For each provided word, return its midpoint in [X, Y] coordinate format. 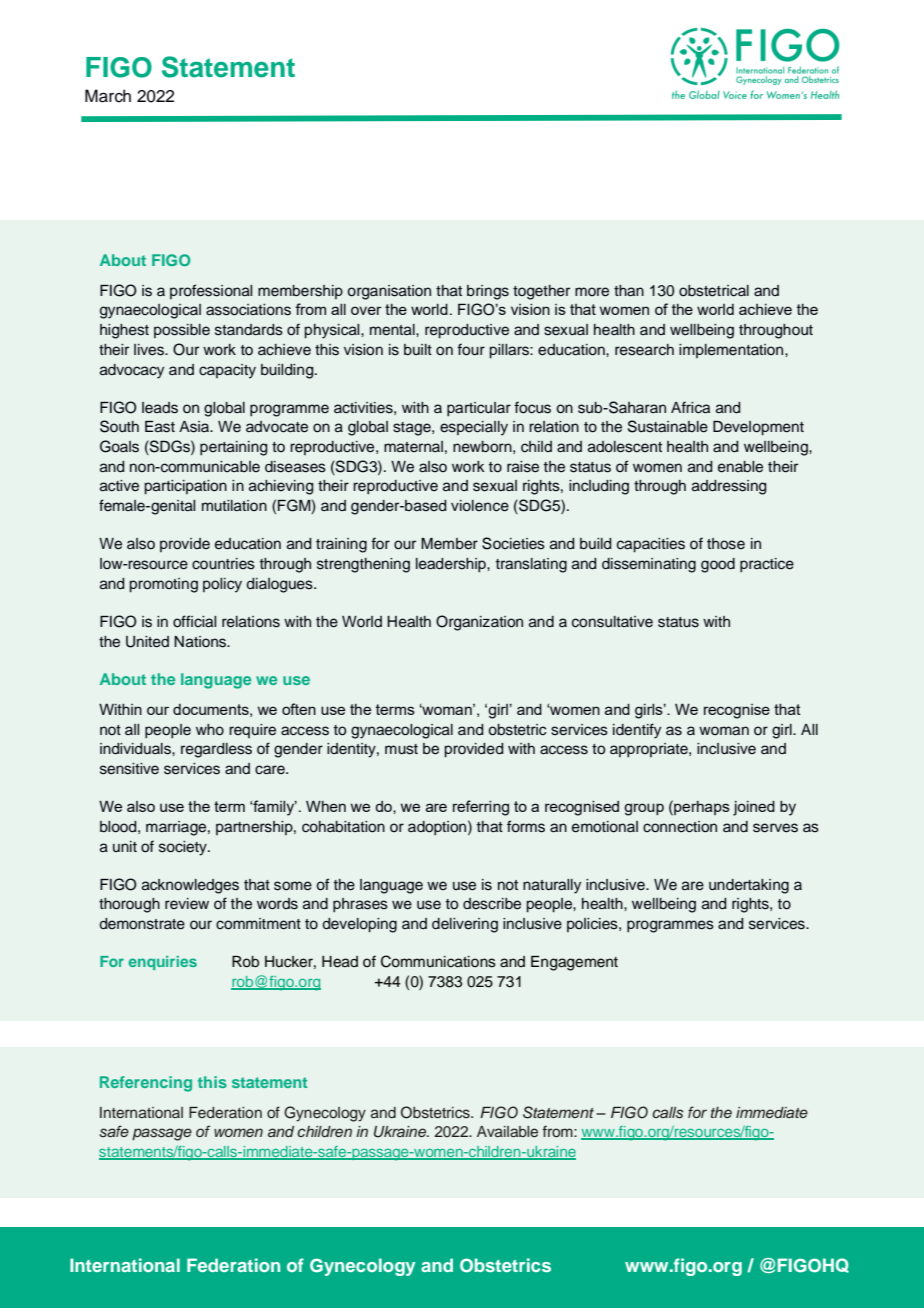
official [194, 621]
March [108, 96]
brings [488, 292]
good [718, 565]
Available [507, 1131]
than [629, 290]
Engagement [574, 963]
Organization [479, 623]
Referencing [146, 1084]
